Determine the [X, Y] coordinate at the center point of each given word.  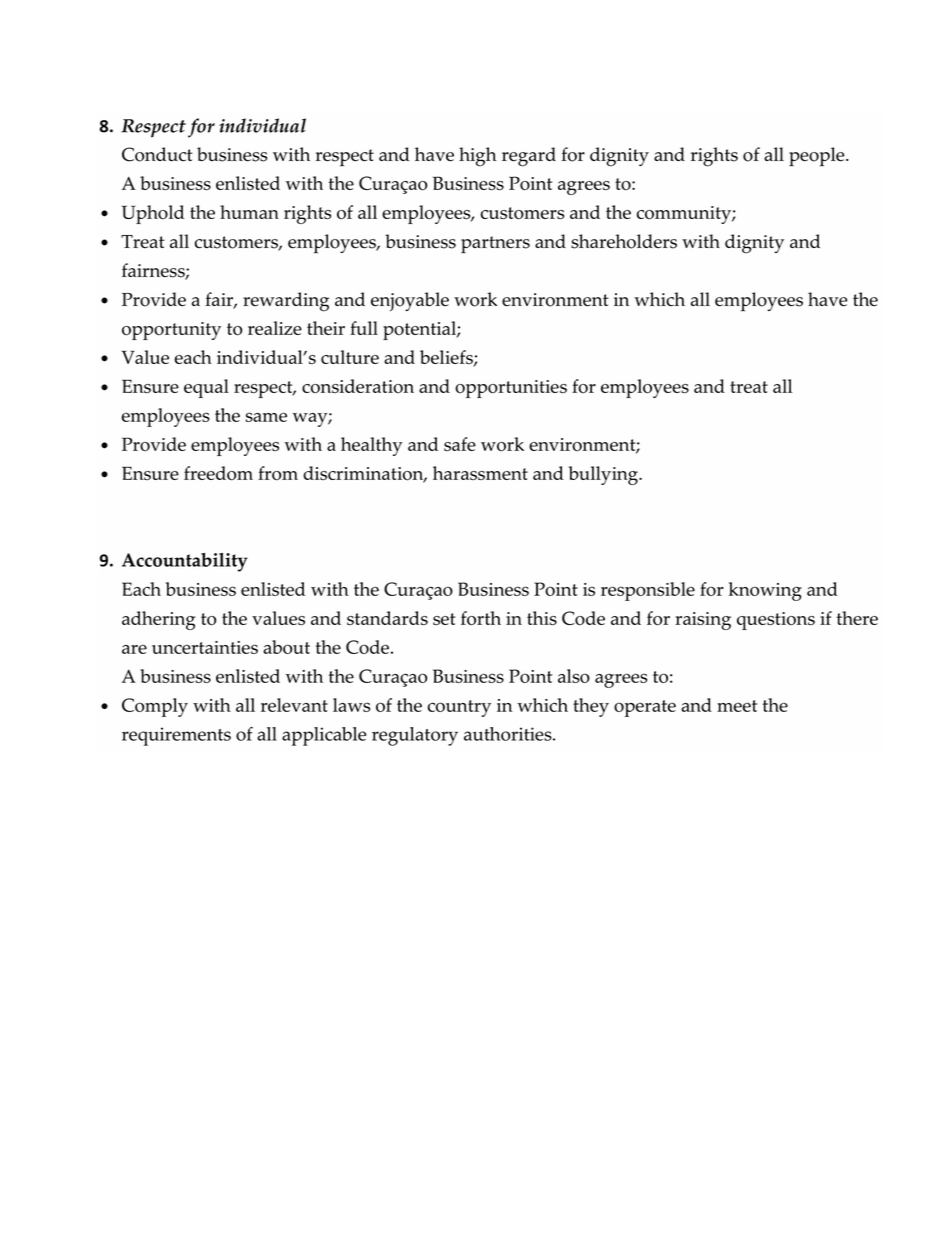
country [459, 708]
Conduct [157, 154]
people [818, 157]
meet [737, 706]
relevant [294, 705]
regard [529, 157]
